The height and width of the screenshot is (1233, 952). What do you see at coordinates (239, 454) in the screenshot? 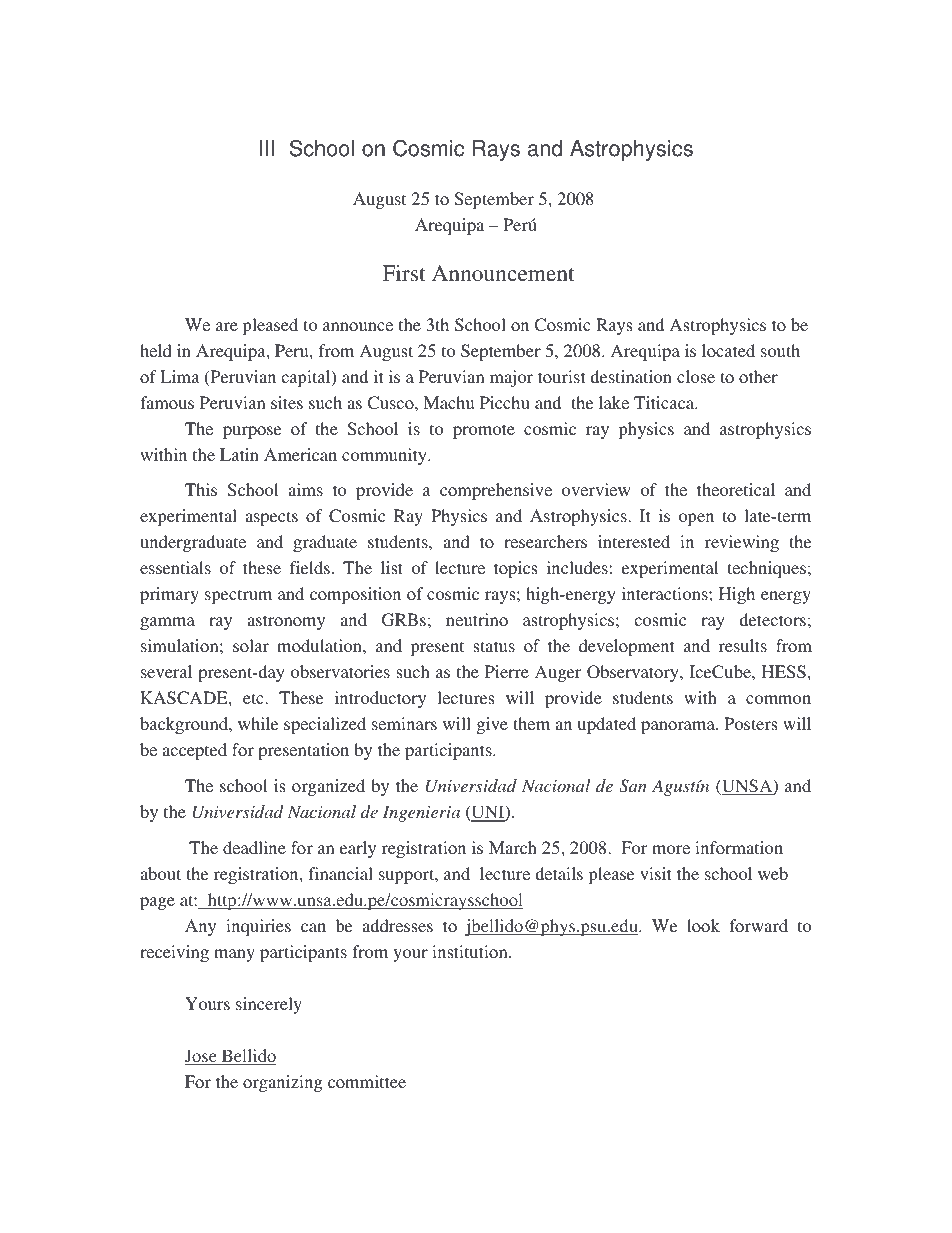
I see `Latin` at bounding box center [239, 454].
